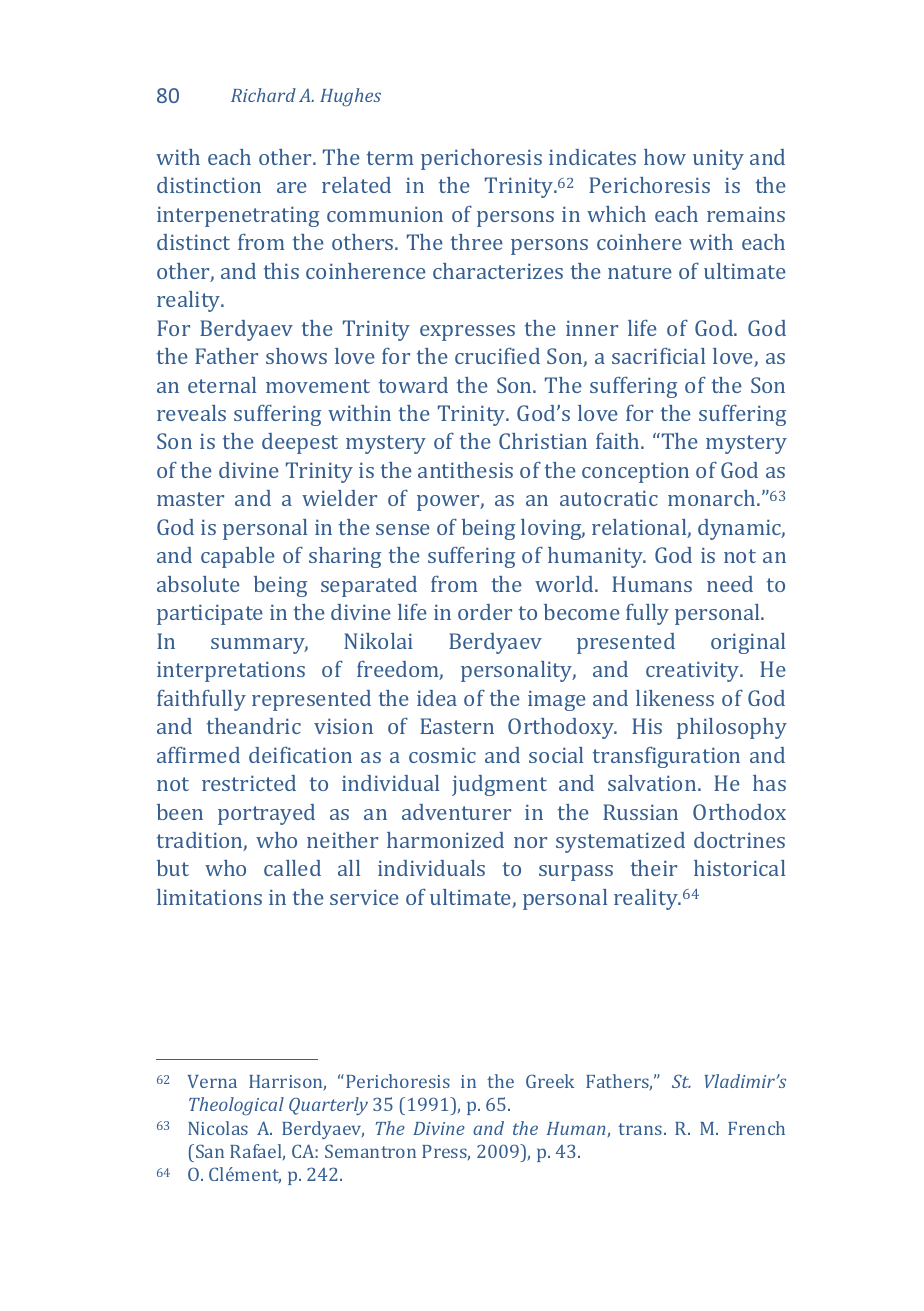 Image resolution: width=924 pixels, height=1311 pixels. What do you see at coordinates (236, 1106) in the screenshot?
I see `Theological` at bounding box center [236, 1106].
